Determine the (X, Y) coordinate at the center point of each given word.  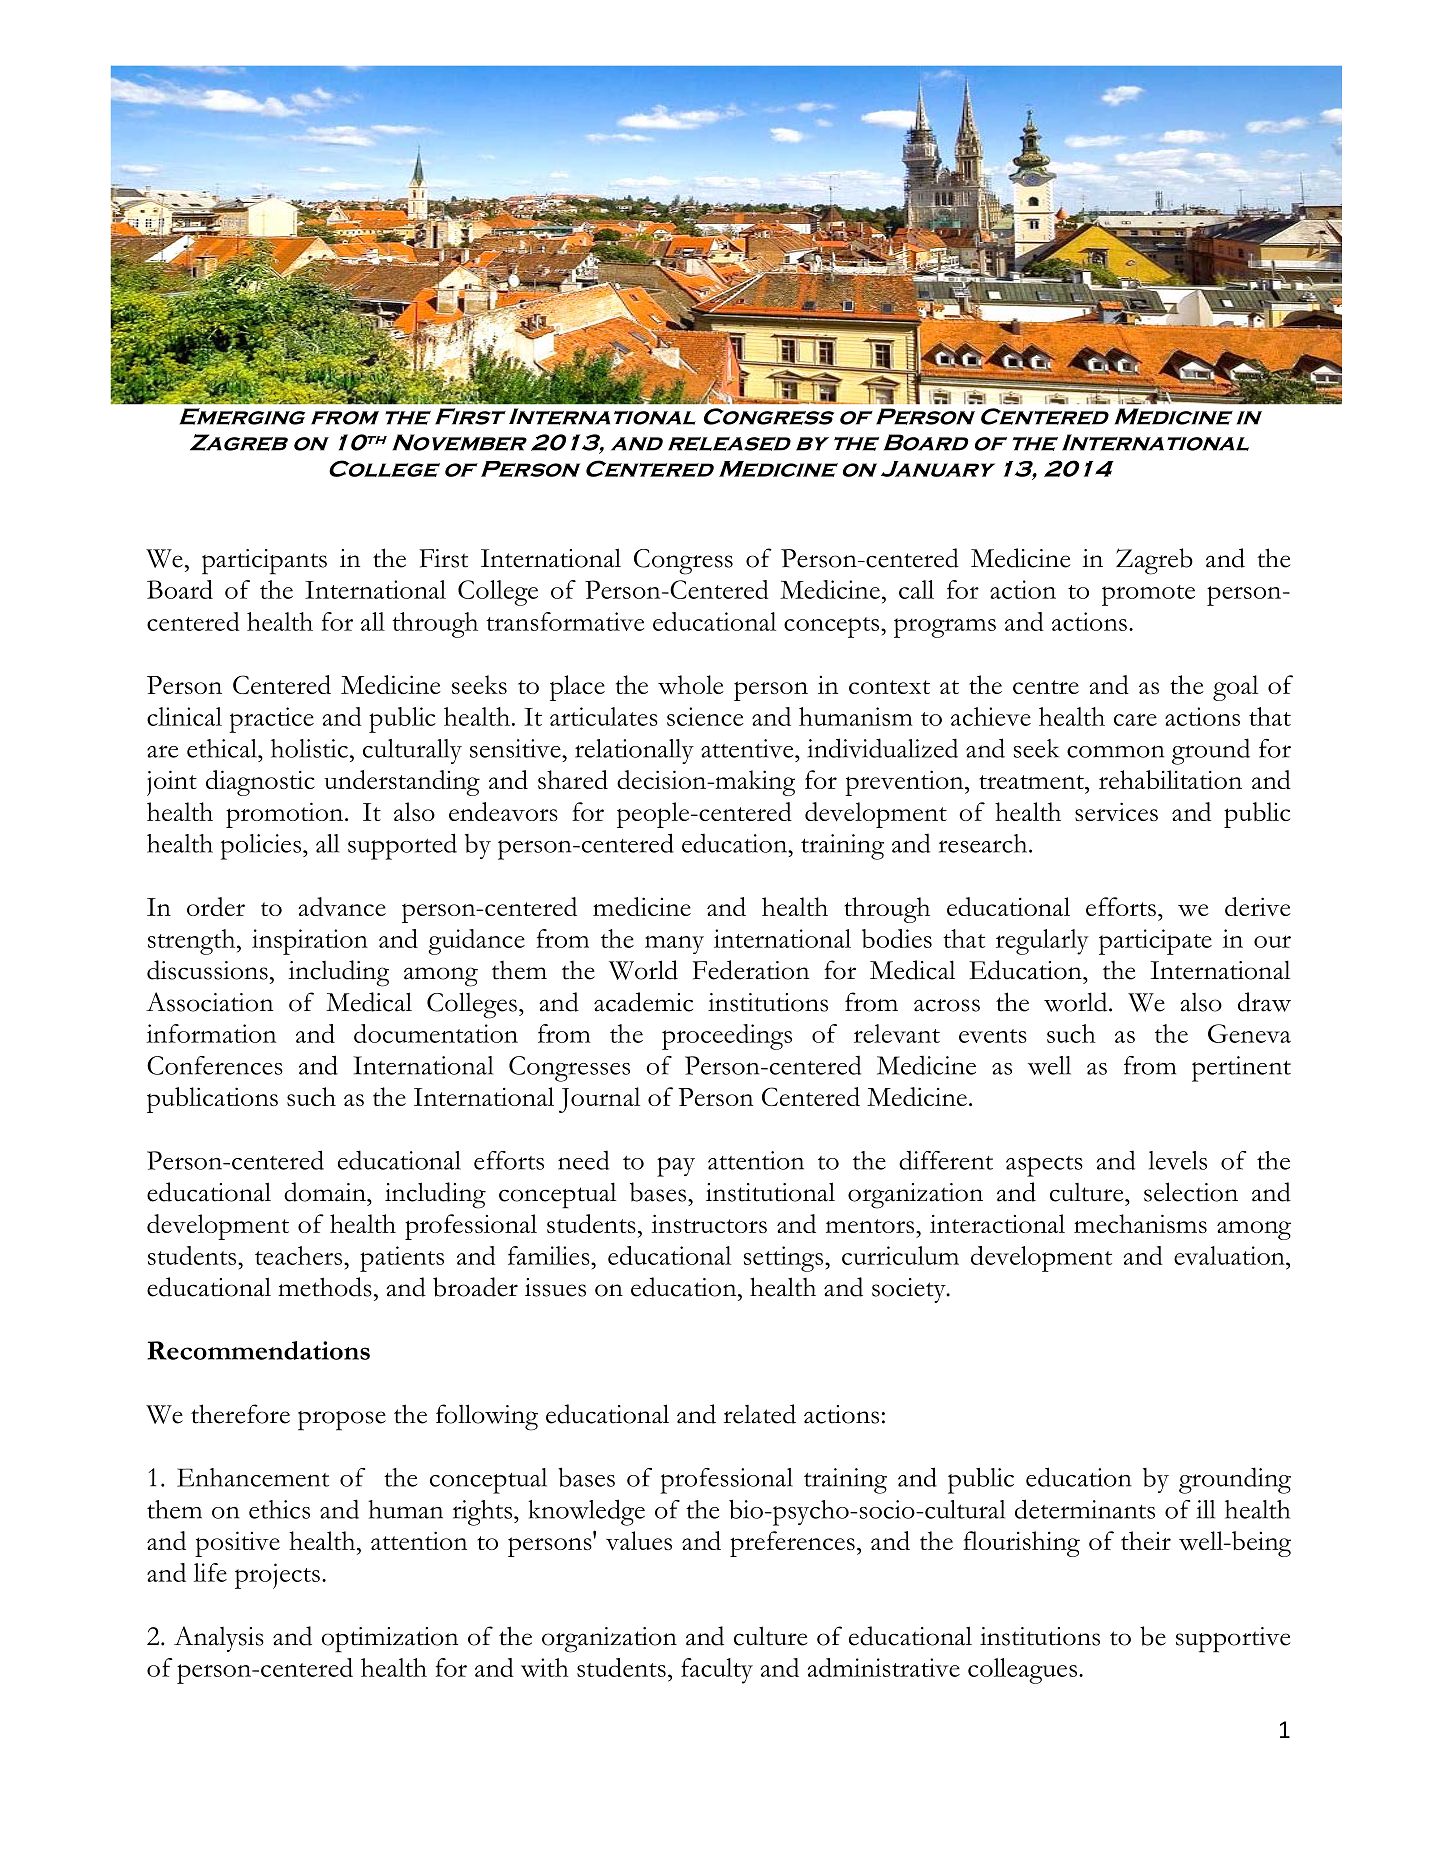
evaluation (1230, 1255)
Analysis (219, 1639)
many (674, 945)
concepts (833, 627)
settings (785, 1259)
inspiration (310, 942)
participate (1155, 942)
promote (1148, 595)
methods (325, 1287)
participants (264, 562)
